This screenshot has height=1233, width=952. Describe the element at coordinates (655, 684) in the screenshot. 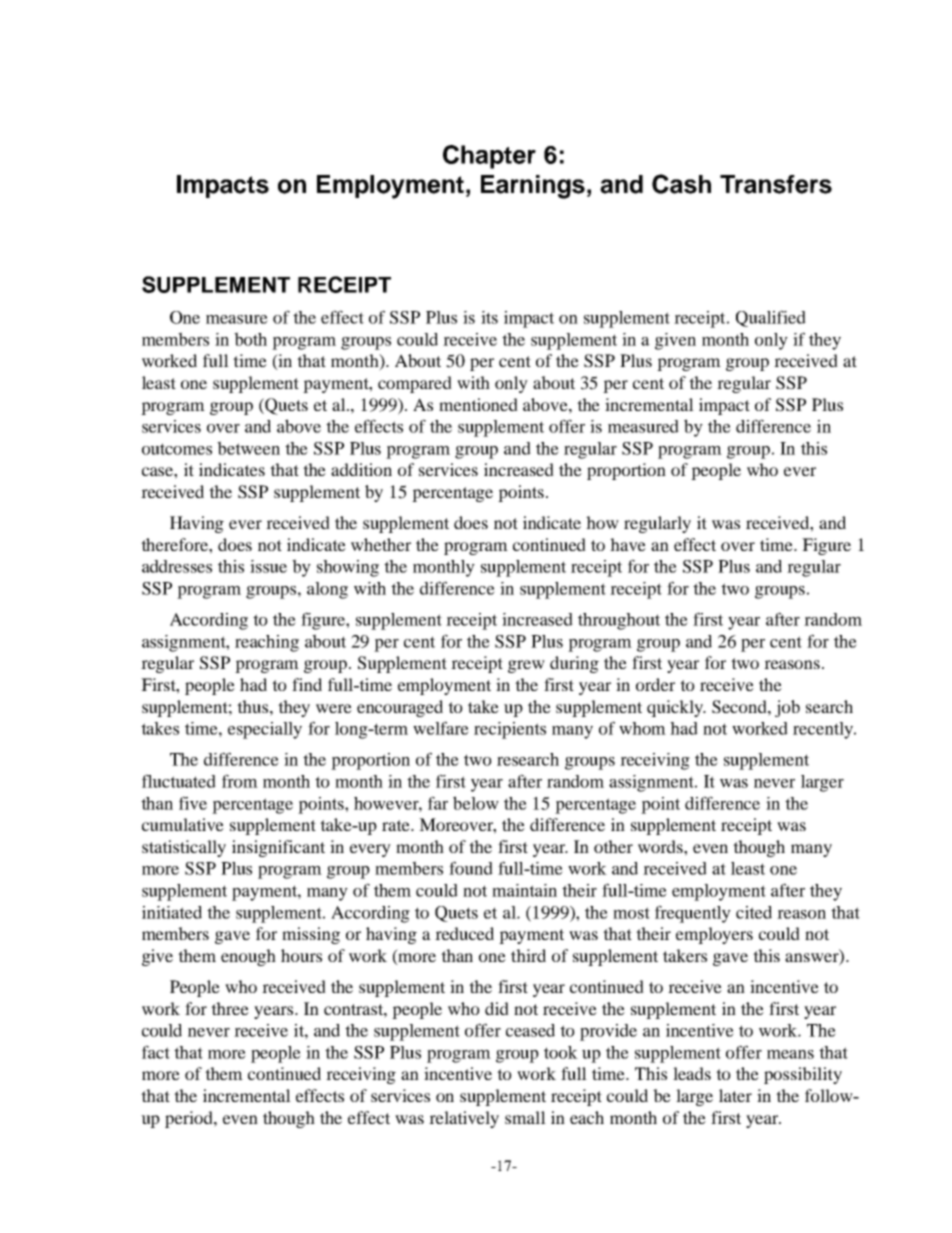

I see `order` at that location.
